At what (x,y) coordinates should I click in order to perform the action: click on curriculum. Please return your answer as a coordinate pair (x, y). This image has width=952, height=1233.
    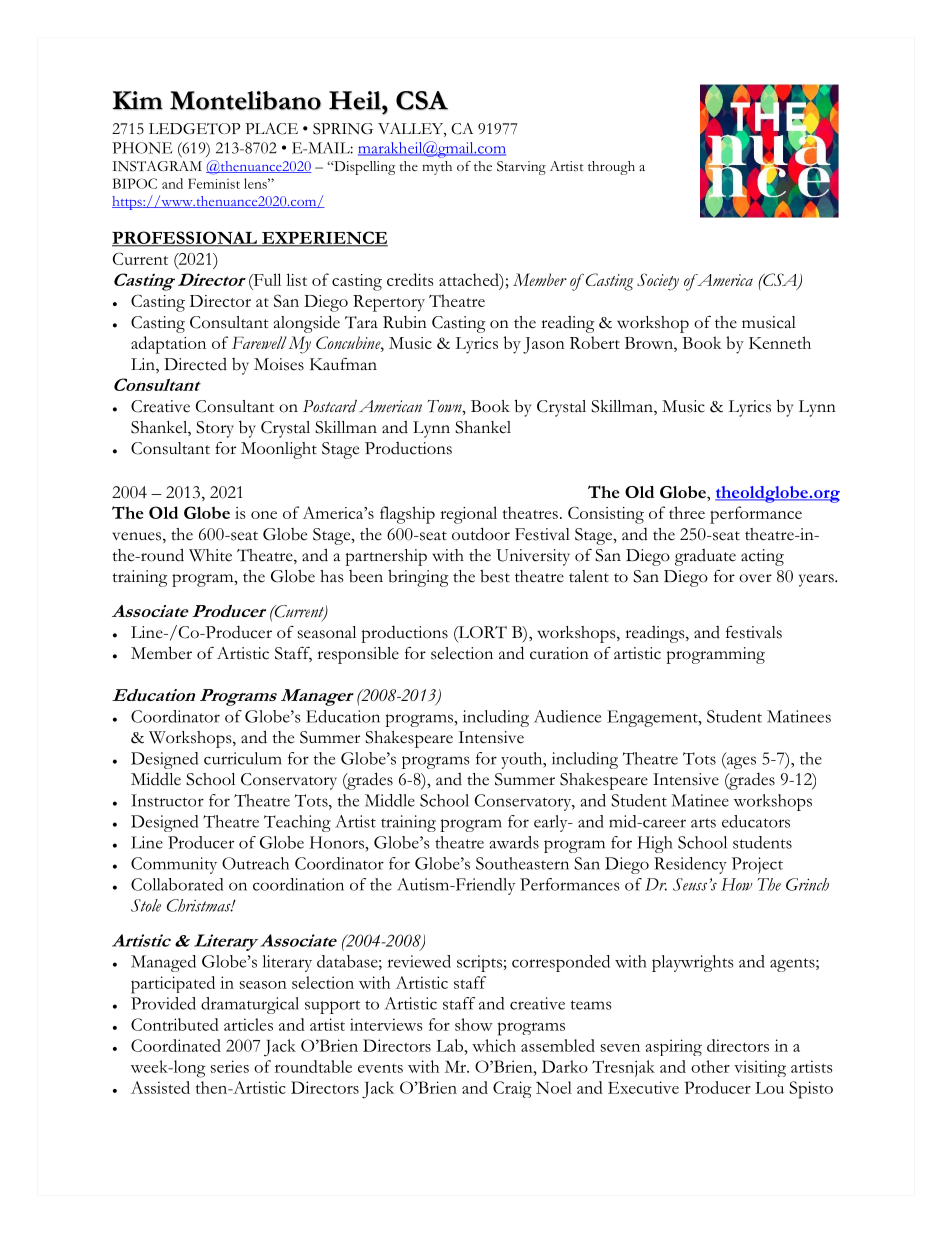
    Looking at the image, I should click on (243, 758).
